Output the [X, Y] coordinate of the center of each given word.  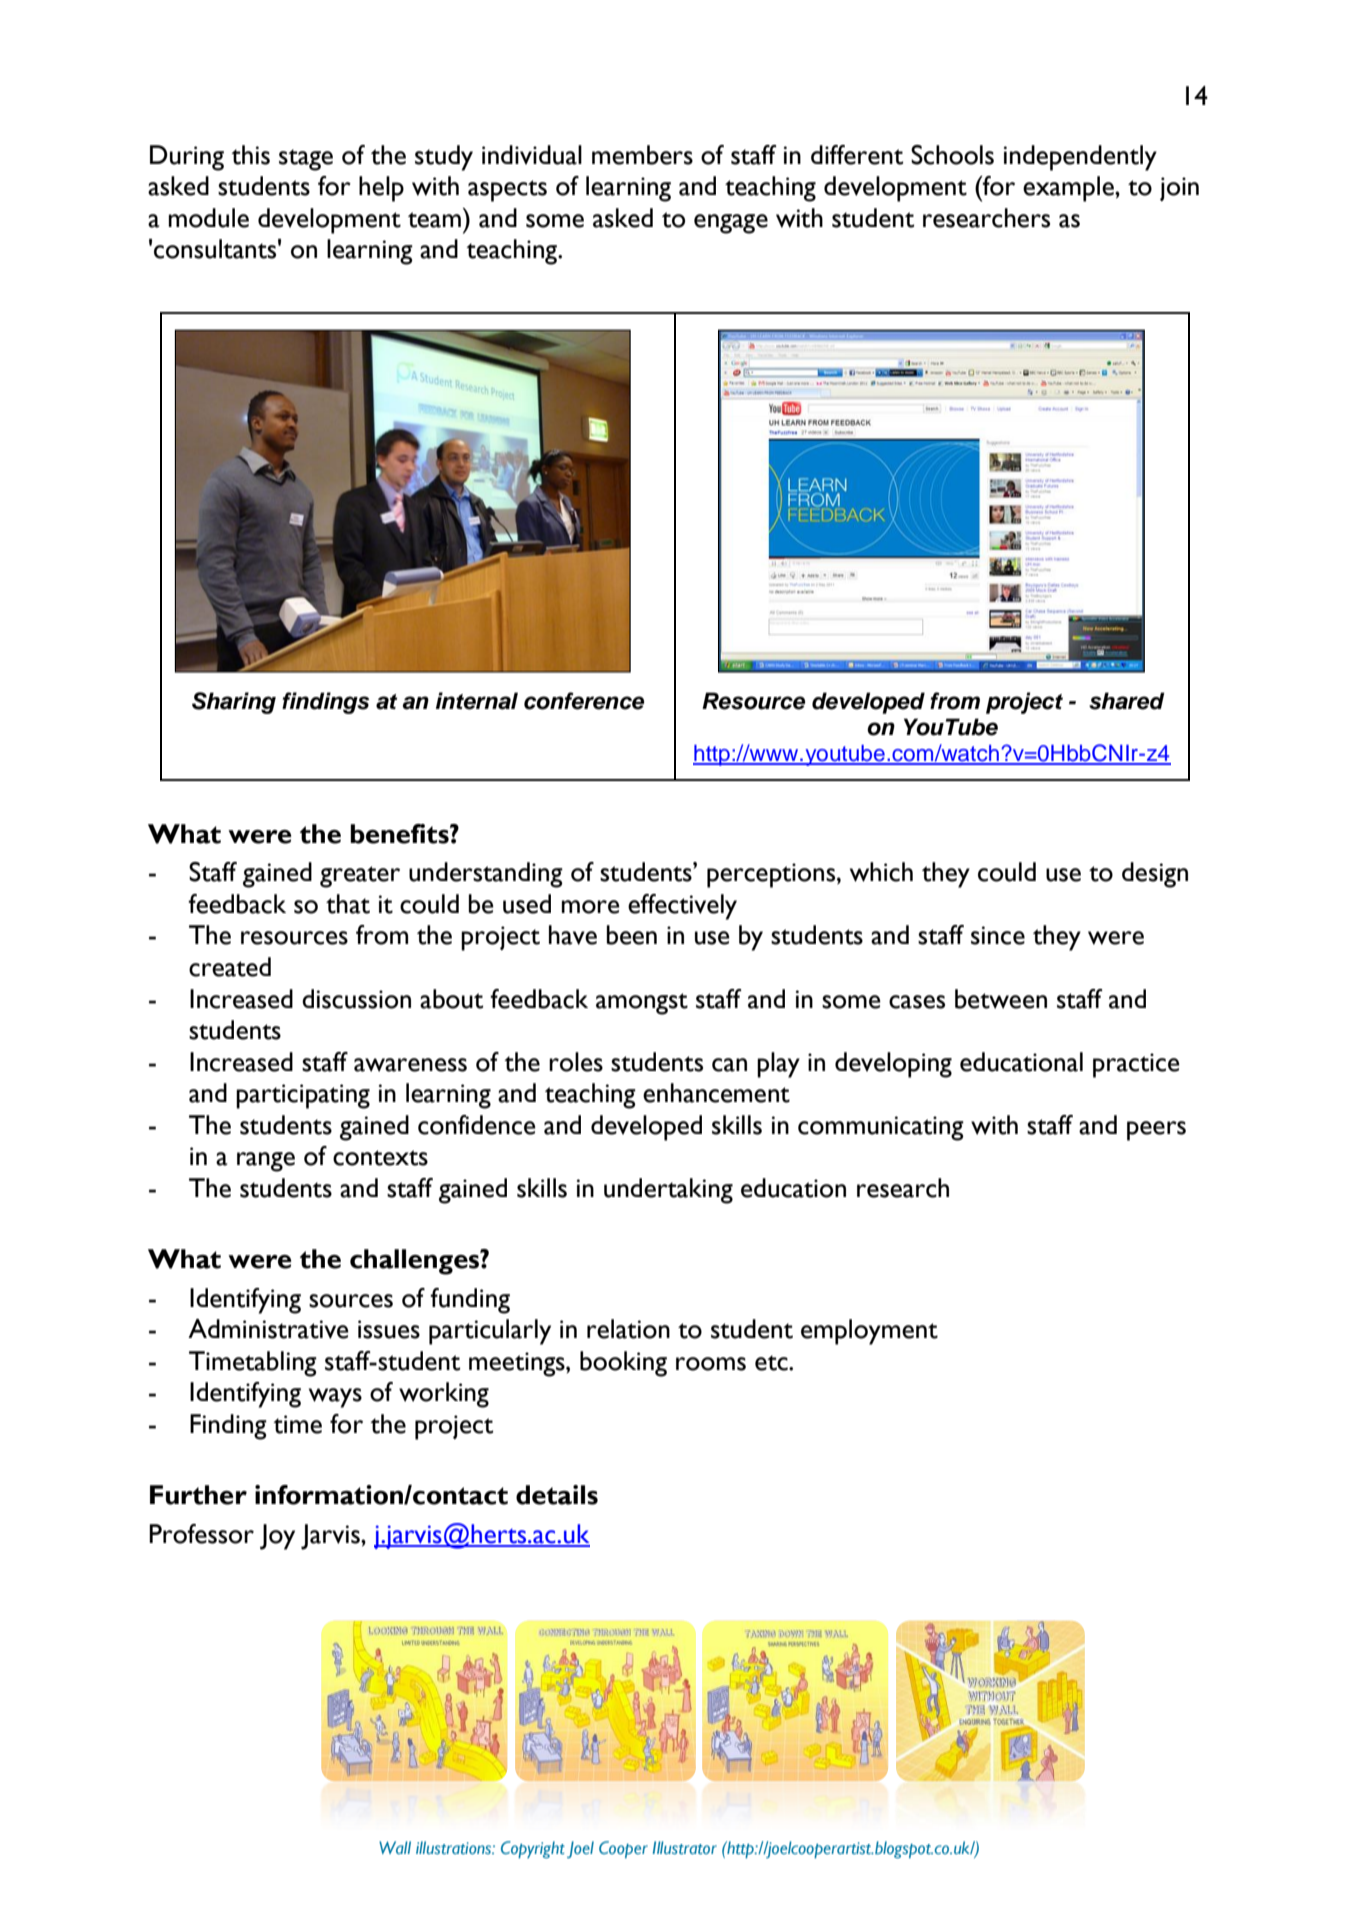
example [1069, 189]
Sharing [234, 703]
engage [731, 224]
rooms [711, 1364]
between [1001, 999]
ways [335, 1398]
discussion [356, 999]
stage [306, 160]
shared [1127, 701]
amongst [642, 1004]
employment [869, 1332]
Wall [395, 1847]
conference [584, 701]
